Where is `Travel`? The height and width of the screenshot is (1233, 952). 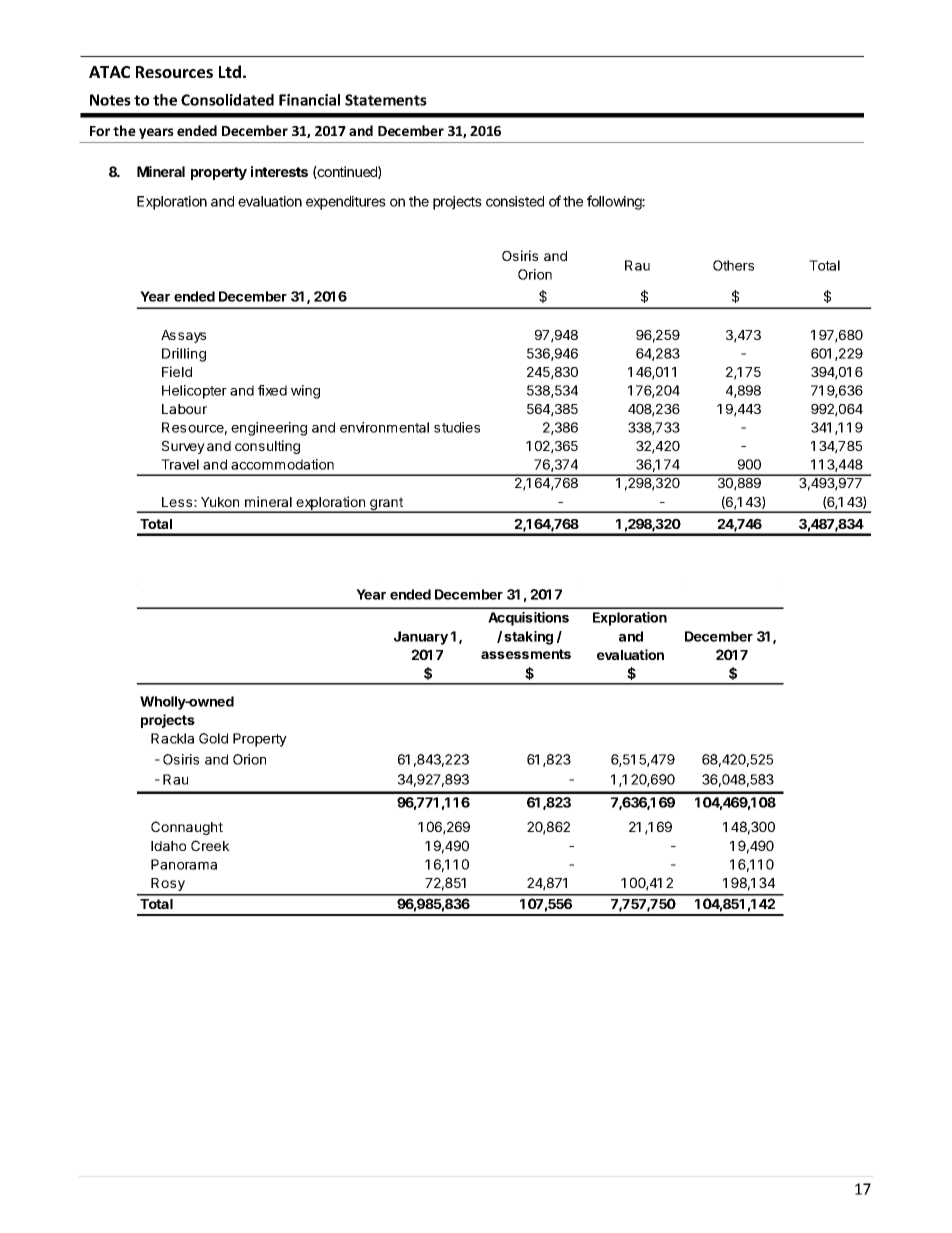 Travel is located at coordinates (180, 464).
